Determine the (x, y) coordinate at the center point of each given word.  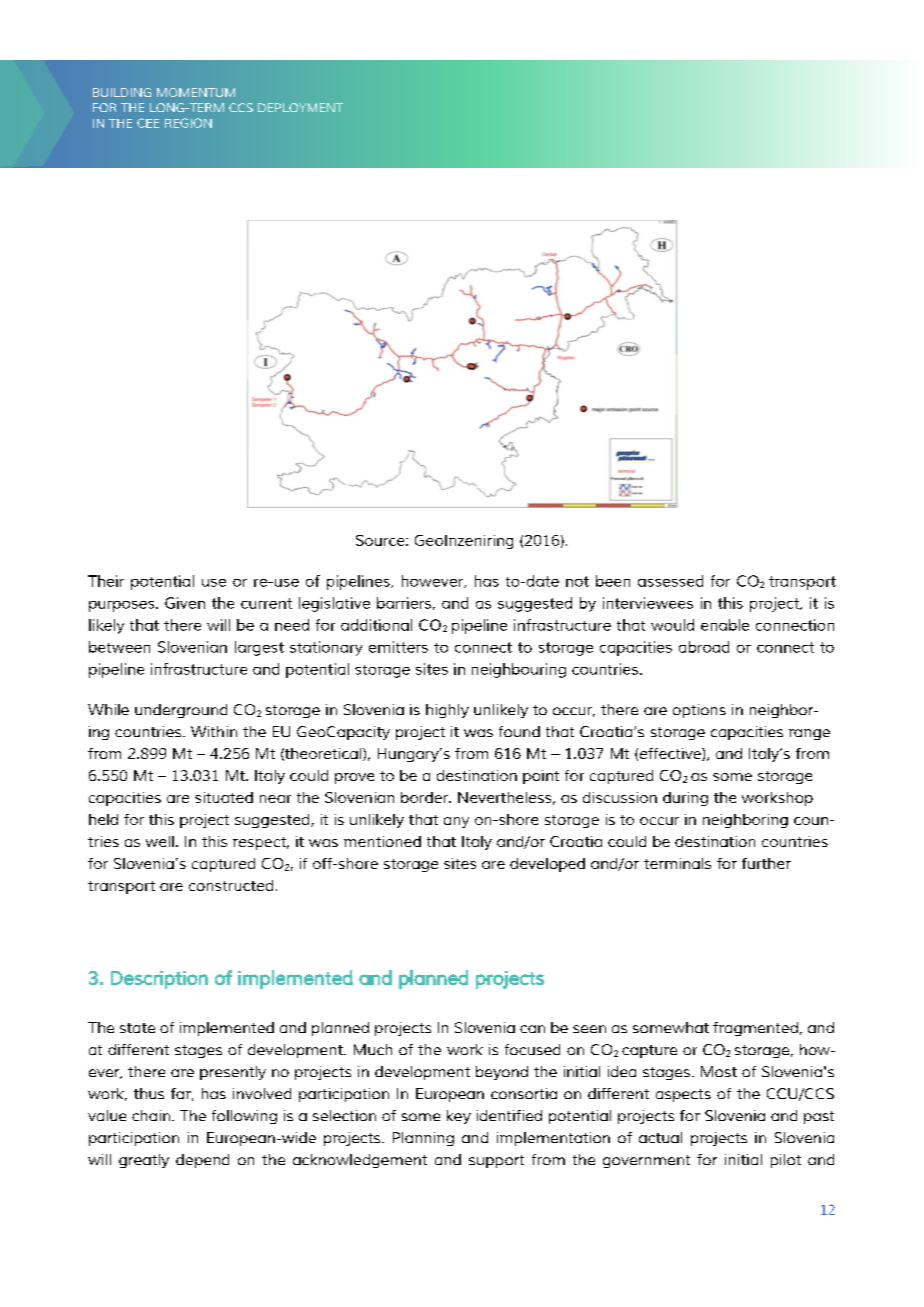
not (577, 581)
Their (106, 581)
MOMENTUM (196, 92)
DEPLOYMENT (300, 107)
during (685, 799)
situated (224, 797)
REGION (188, 123)
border (426, 797)
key (459, 1117)
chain (152, 1115)
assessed (670, 581)
